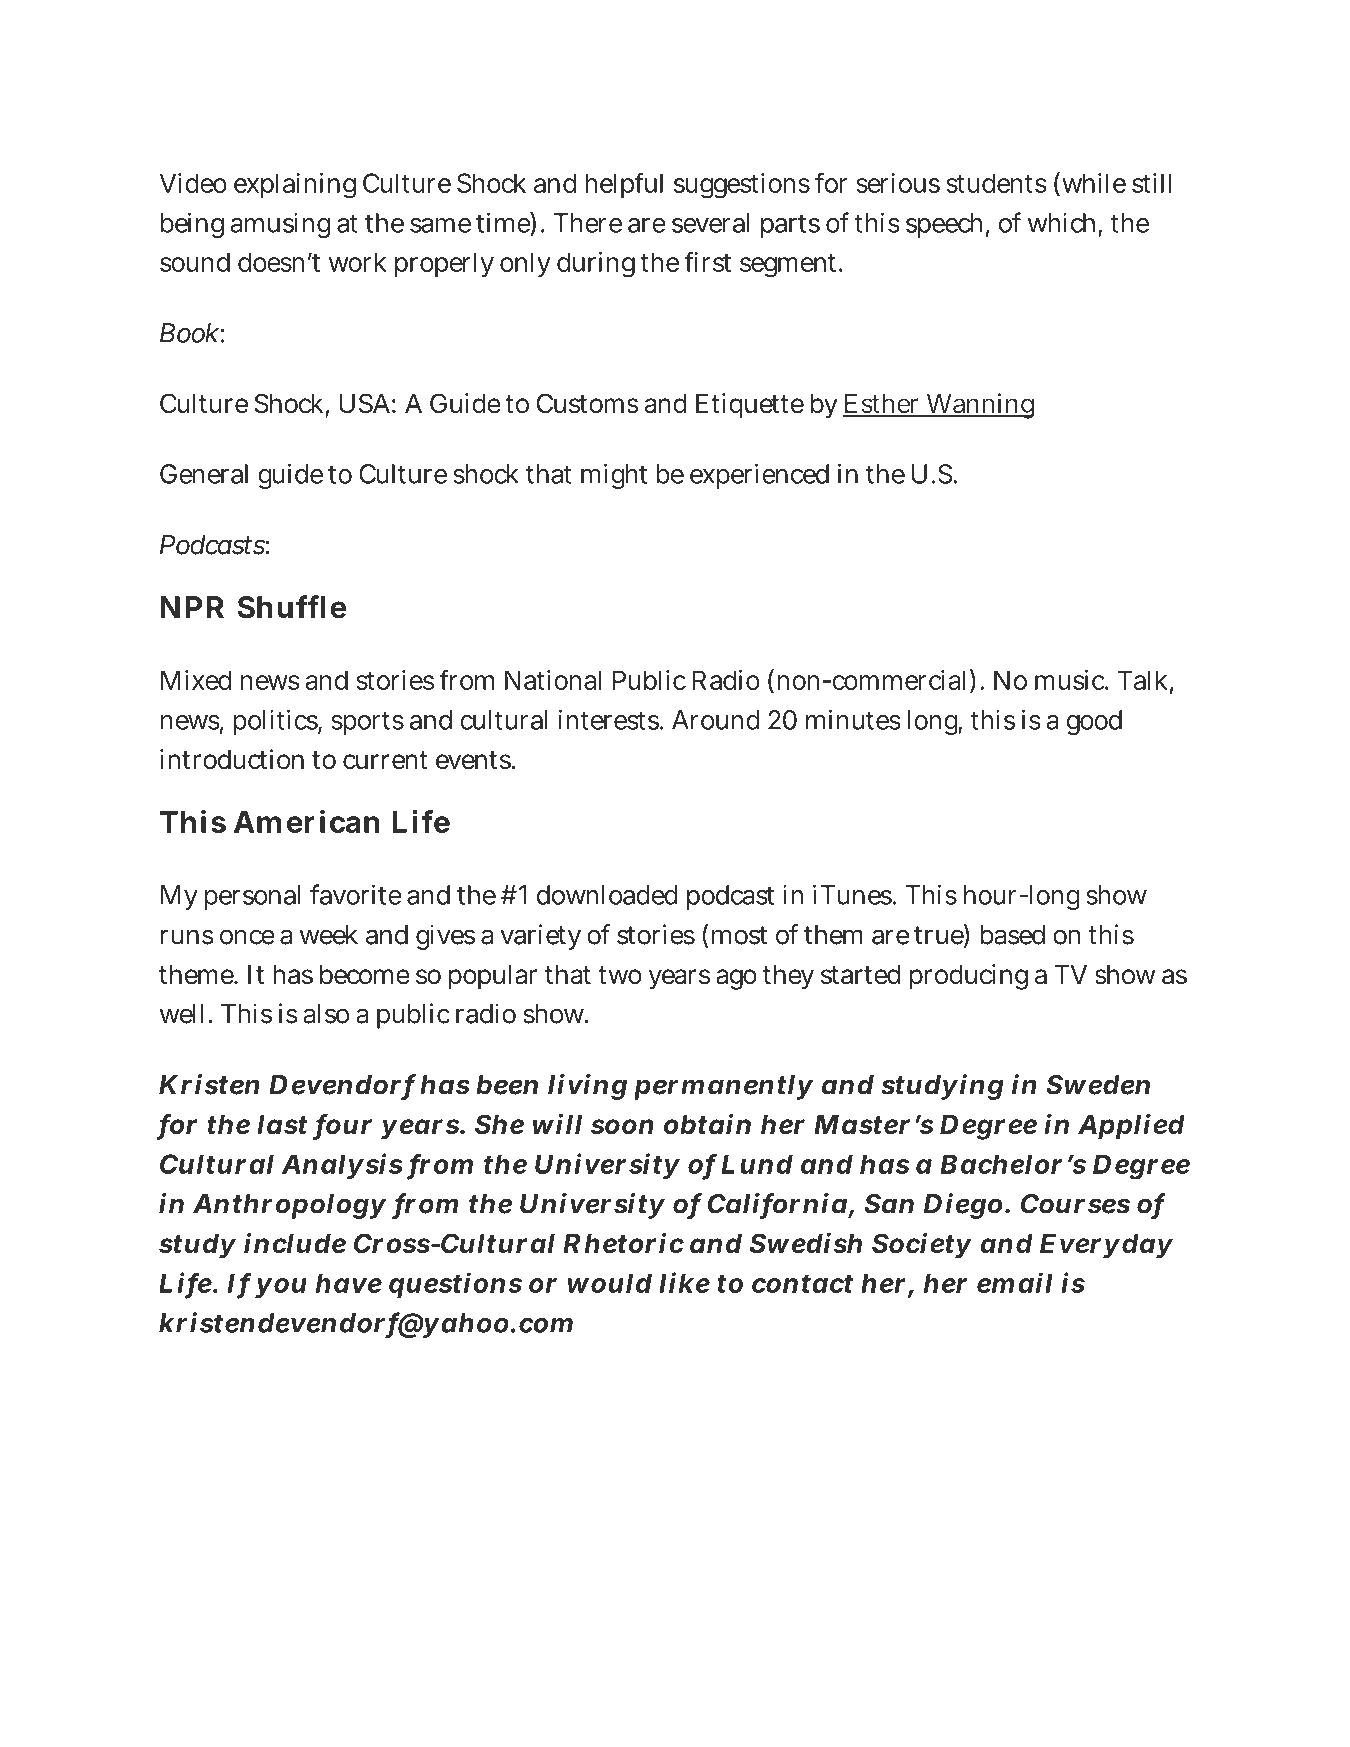 The image size is (1350, 1747). What do you see at coordinates (204, 474) in the image?
I see `General` at bounding box center [204, 474].
